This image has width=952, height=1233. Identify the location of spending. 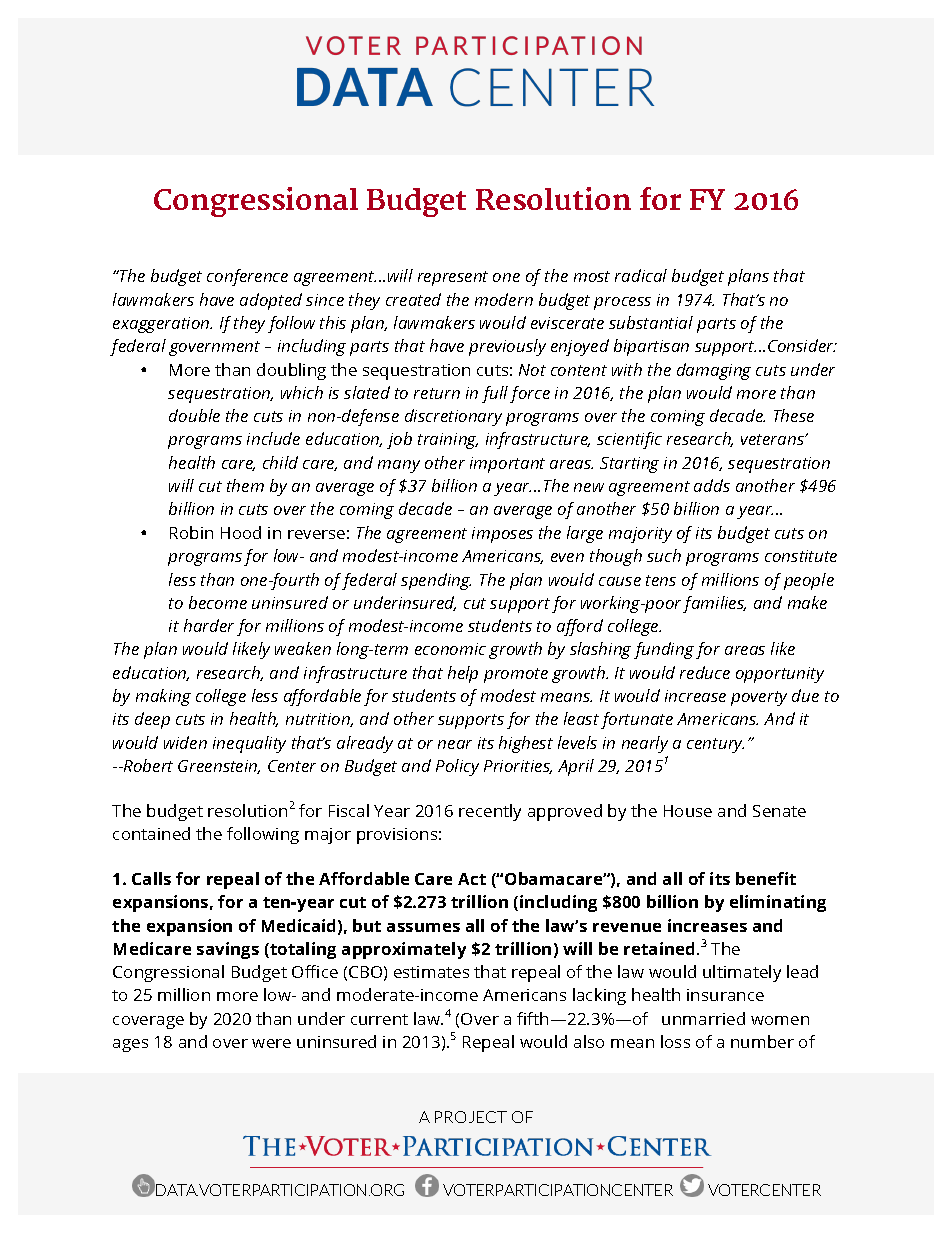
(436, 581).
